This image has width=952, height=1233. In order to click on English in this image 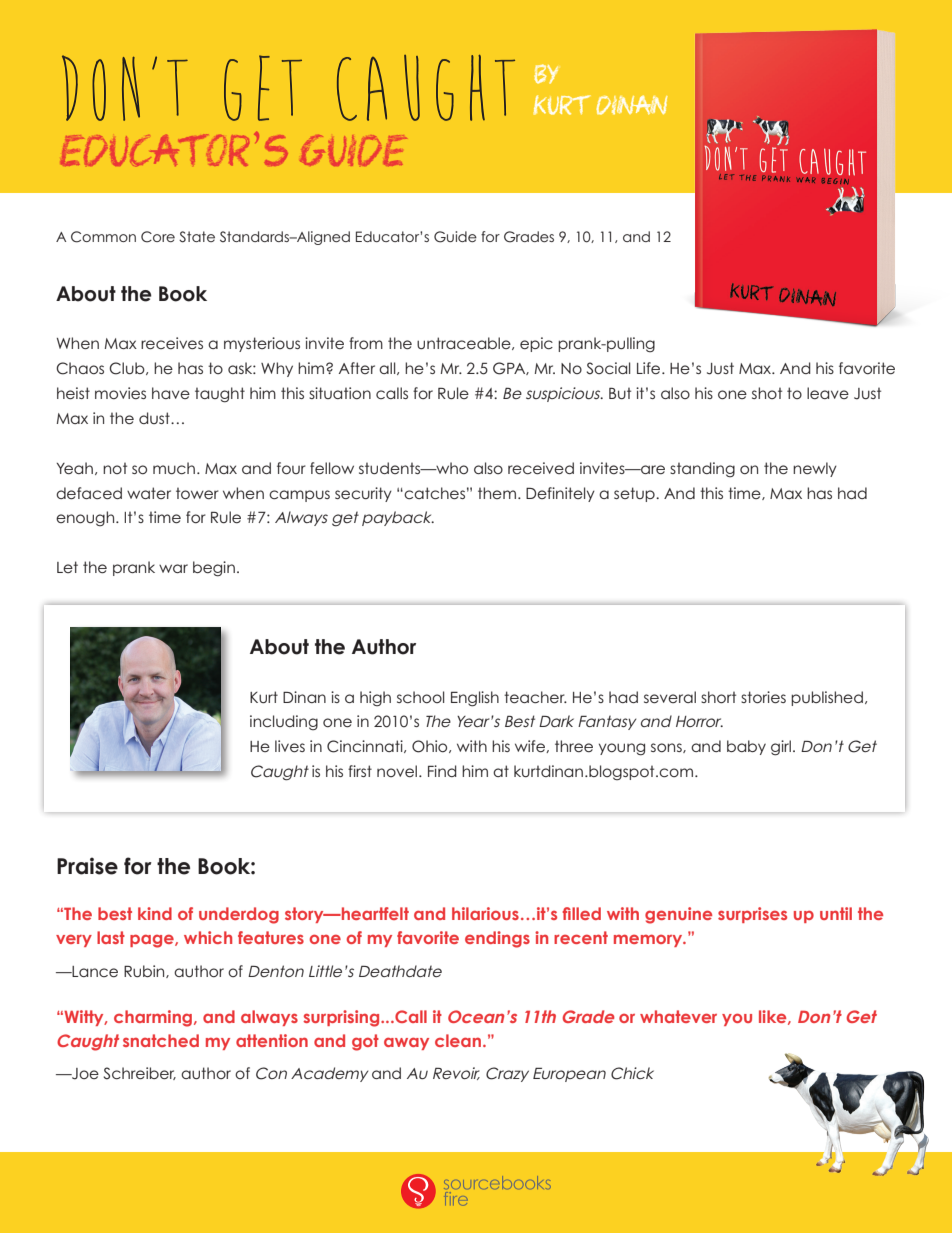, I will do `click(475, 699)`.
